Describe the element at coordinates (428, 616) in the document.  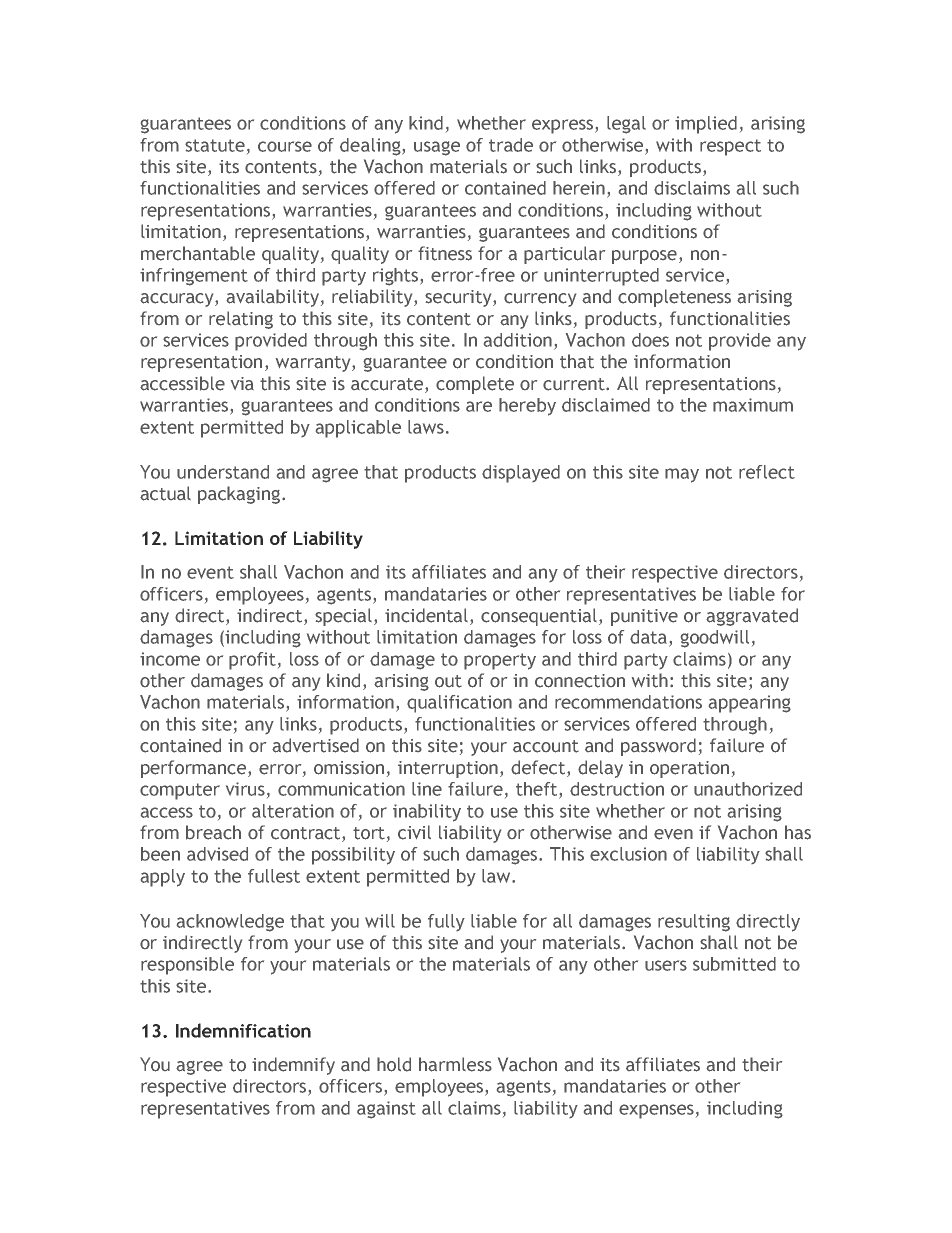
I see `incidental` at that location.
